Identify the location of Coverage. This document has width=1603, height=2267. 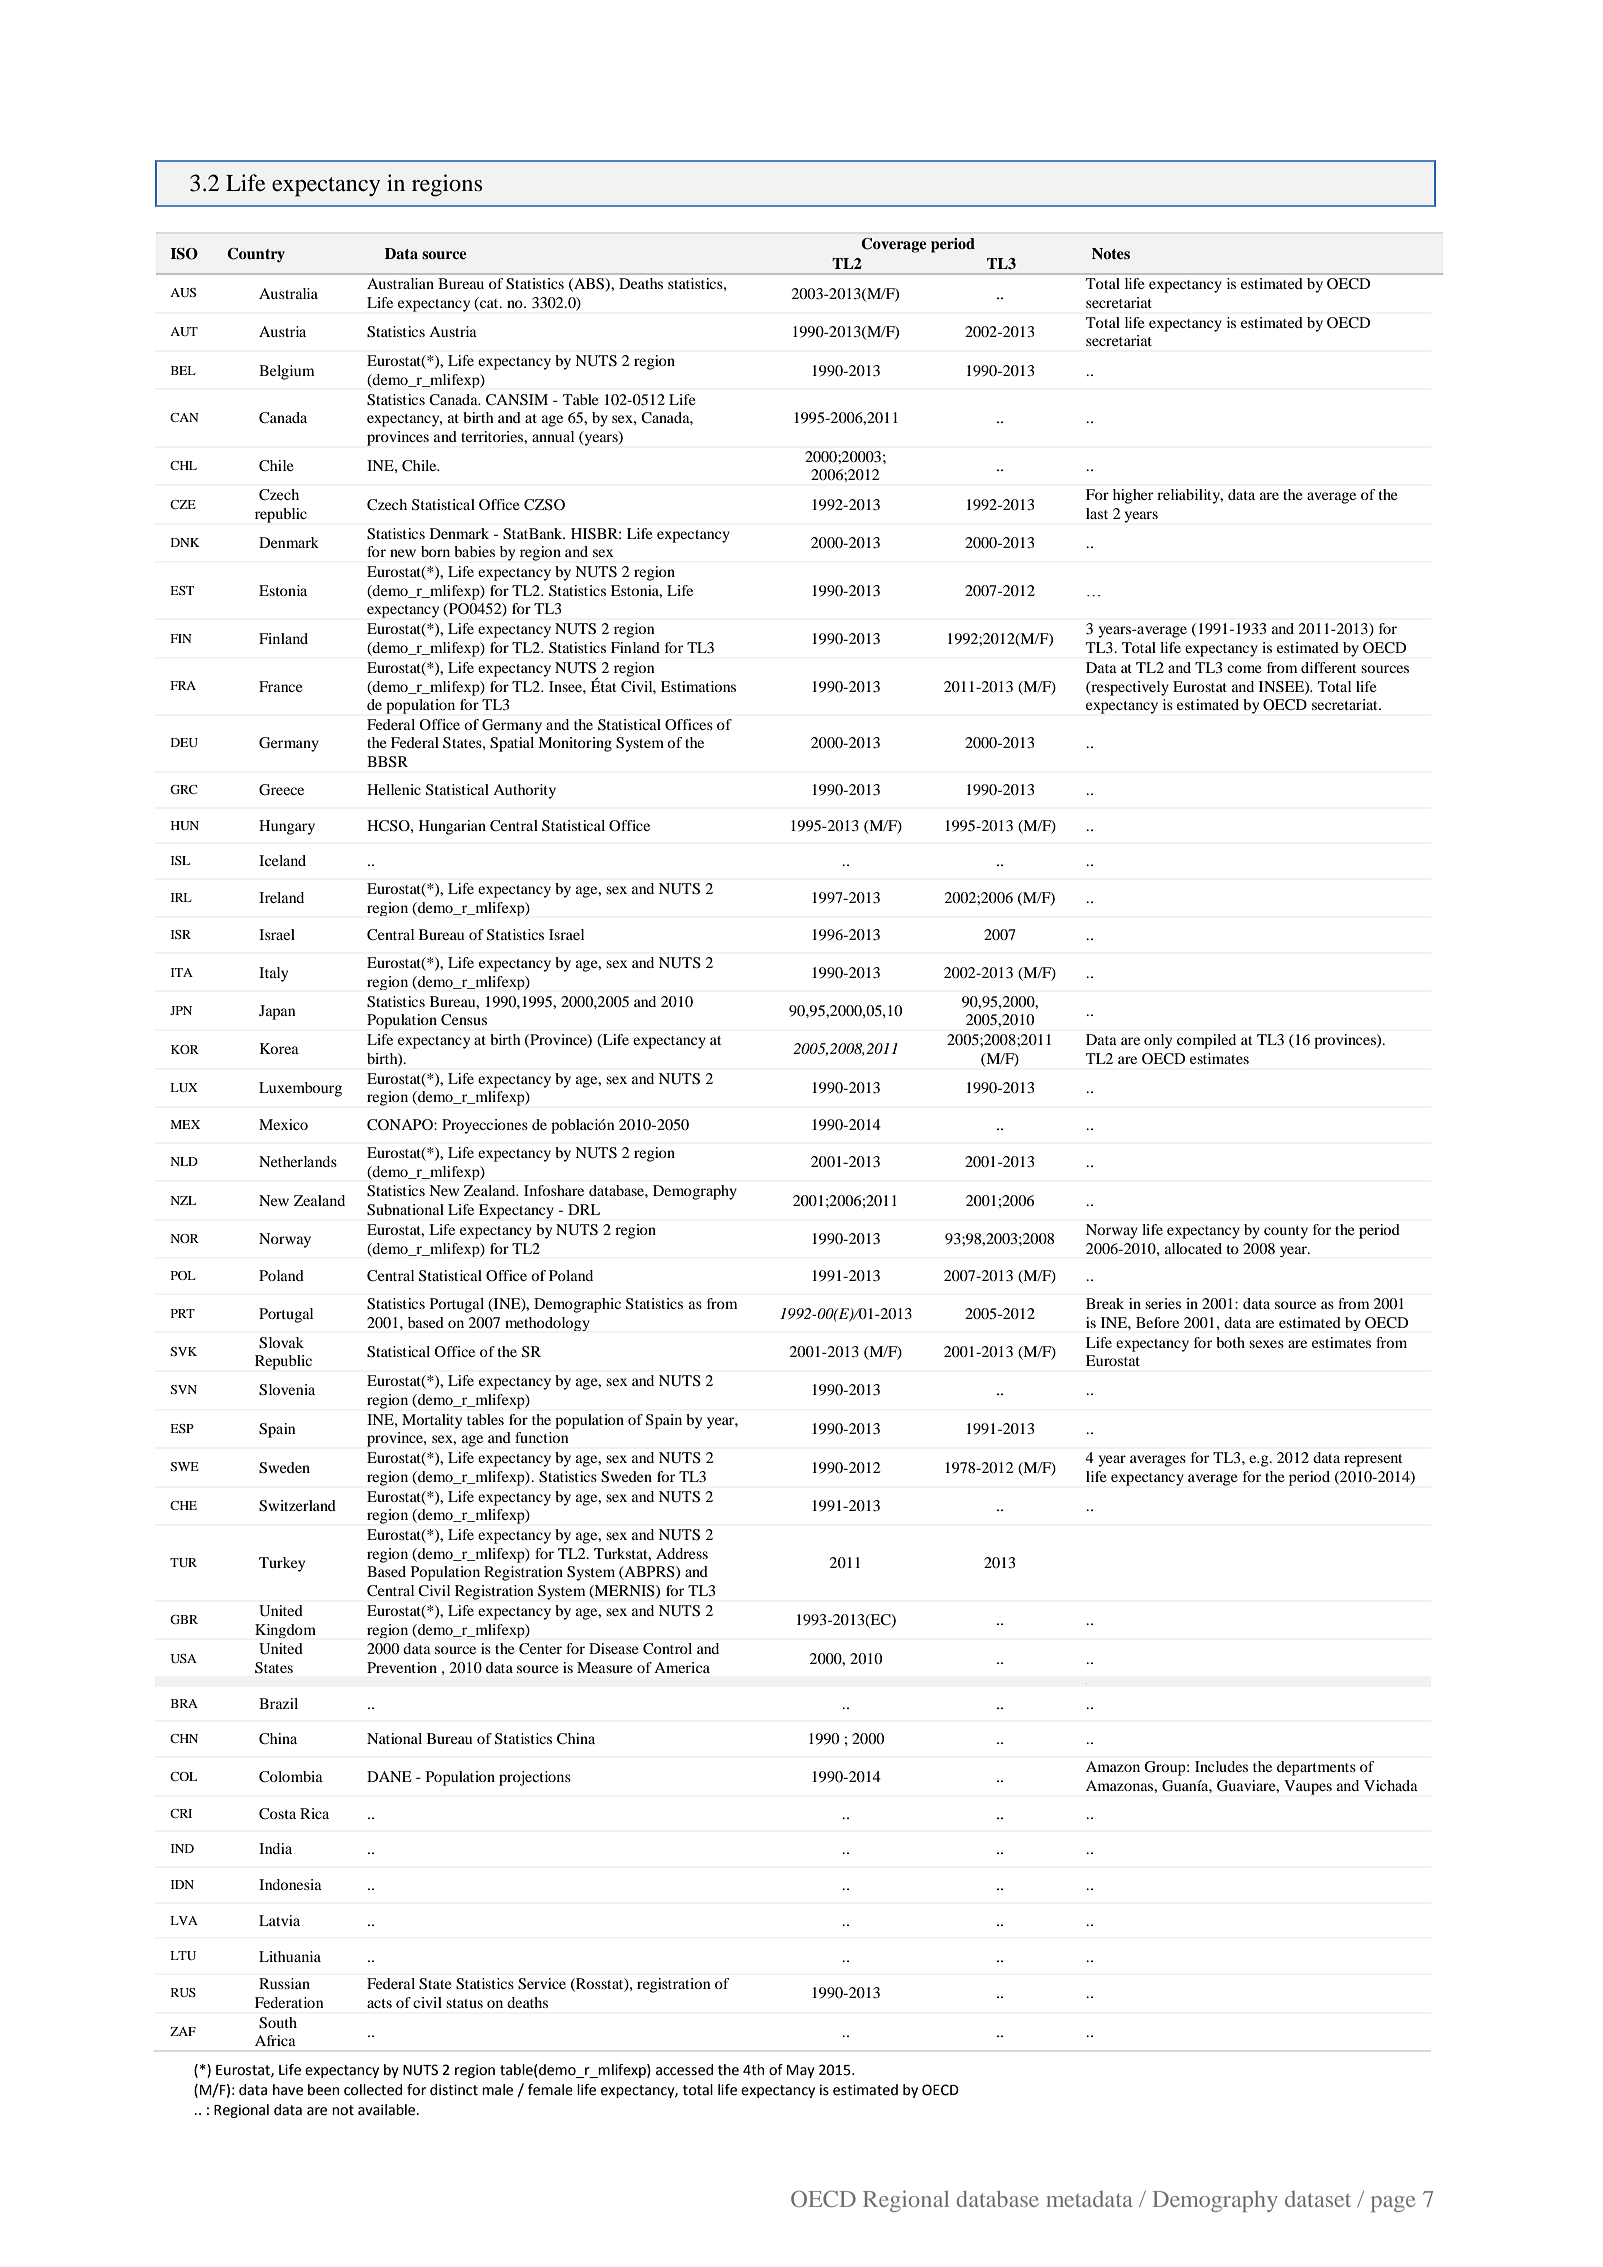
(894, 245).
